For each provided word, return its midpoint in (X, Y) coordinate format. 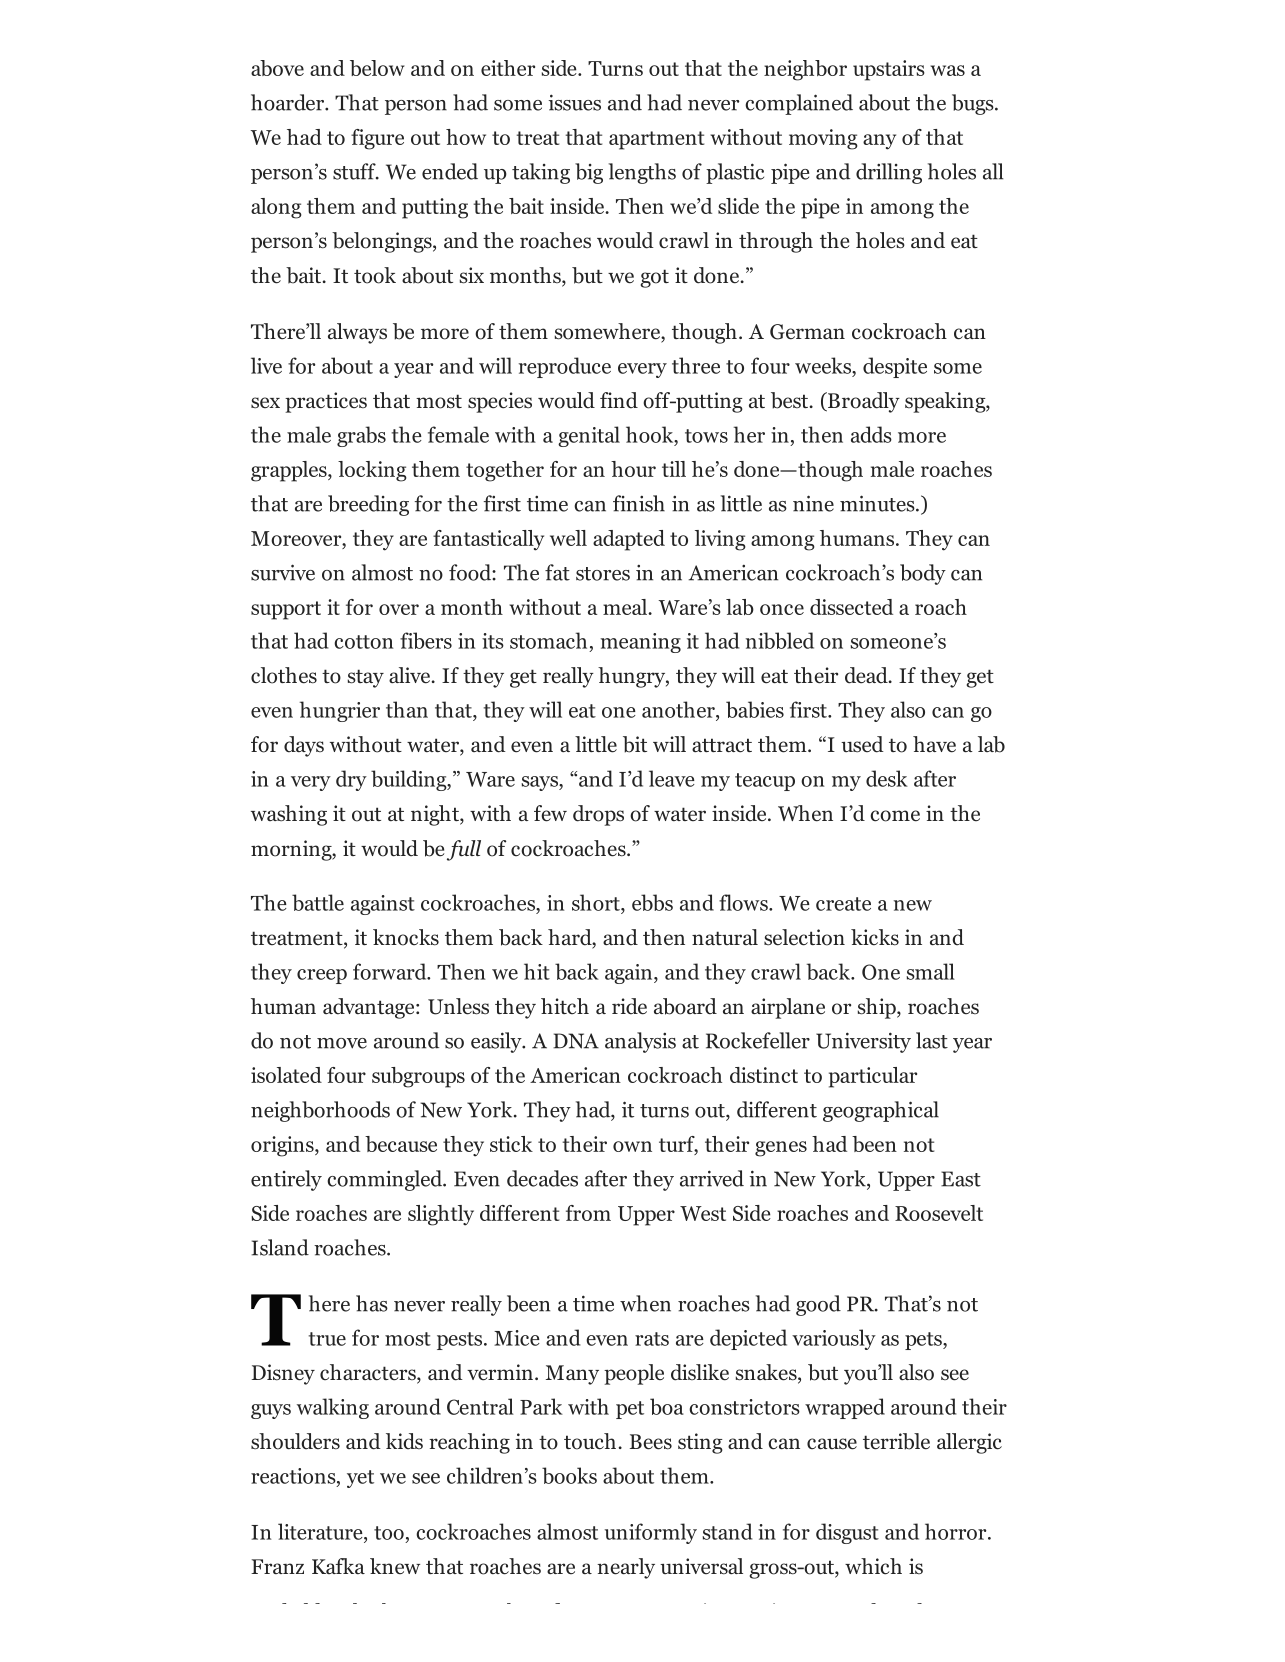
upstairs (889, 70)
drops (598, 815)
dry (351, 780)
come (895, 816)
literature (321, 1531)
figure (377, 139)
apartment (656, 140)
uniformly (651, 1533)
